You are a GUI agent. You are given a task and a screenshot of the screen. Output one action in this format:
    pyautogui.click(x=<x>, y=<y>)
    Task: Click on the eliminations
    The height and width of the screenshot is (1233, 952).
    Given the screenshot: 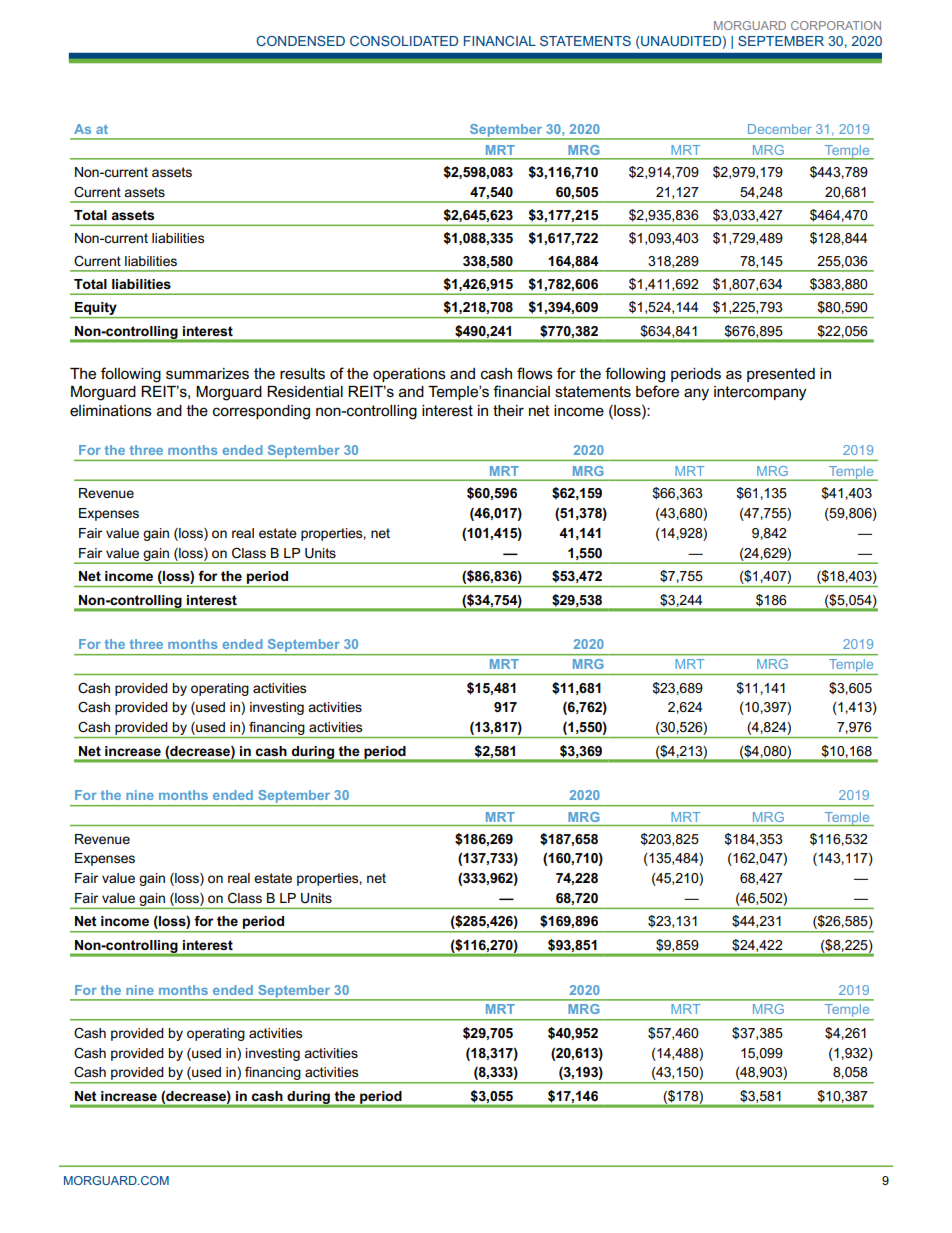 What is the action you would take?
    pyautogui.click(x=111, y=410)
